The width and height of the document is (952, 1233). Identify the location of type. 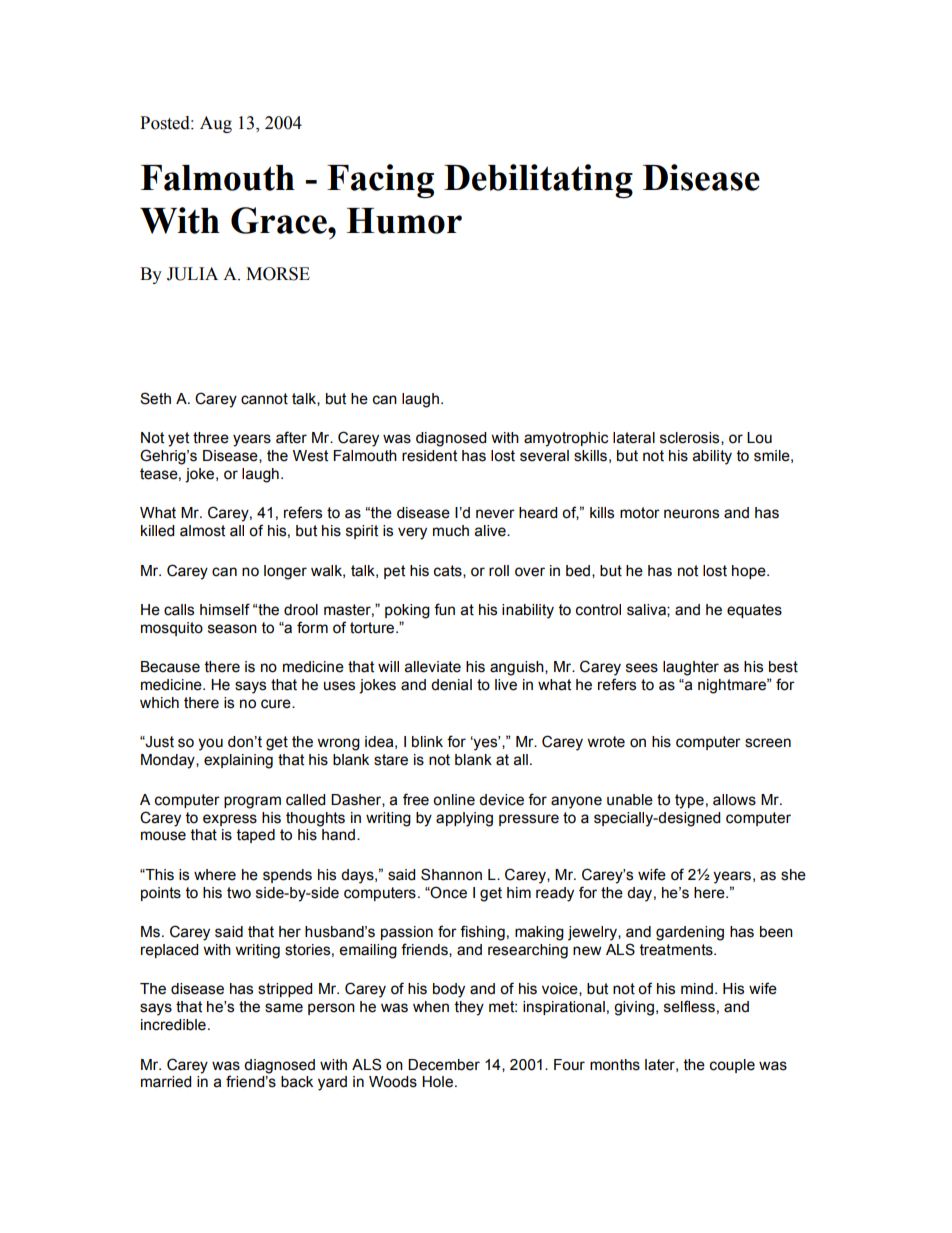
(689, 801).
